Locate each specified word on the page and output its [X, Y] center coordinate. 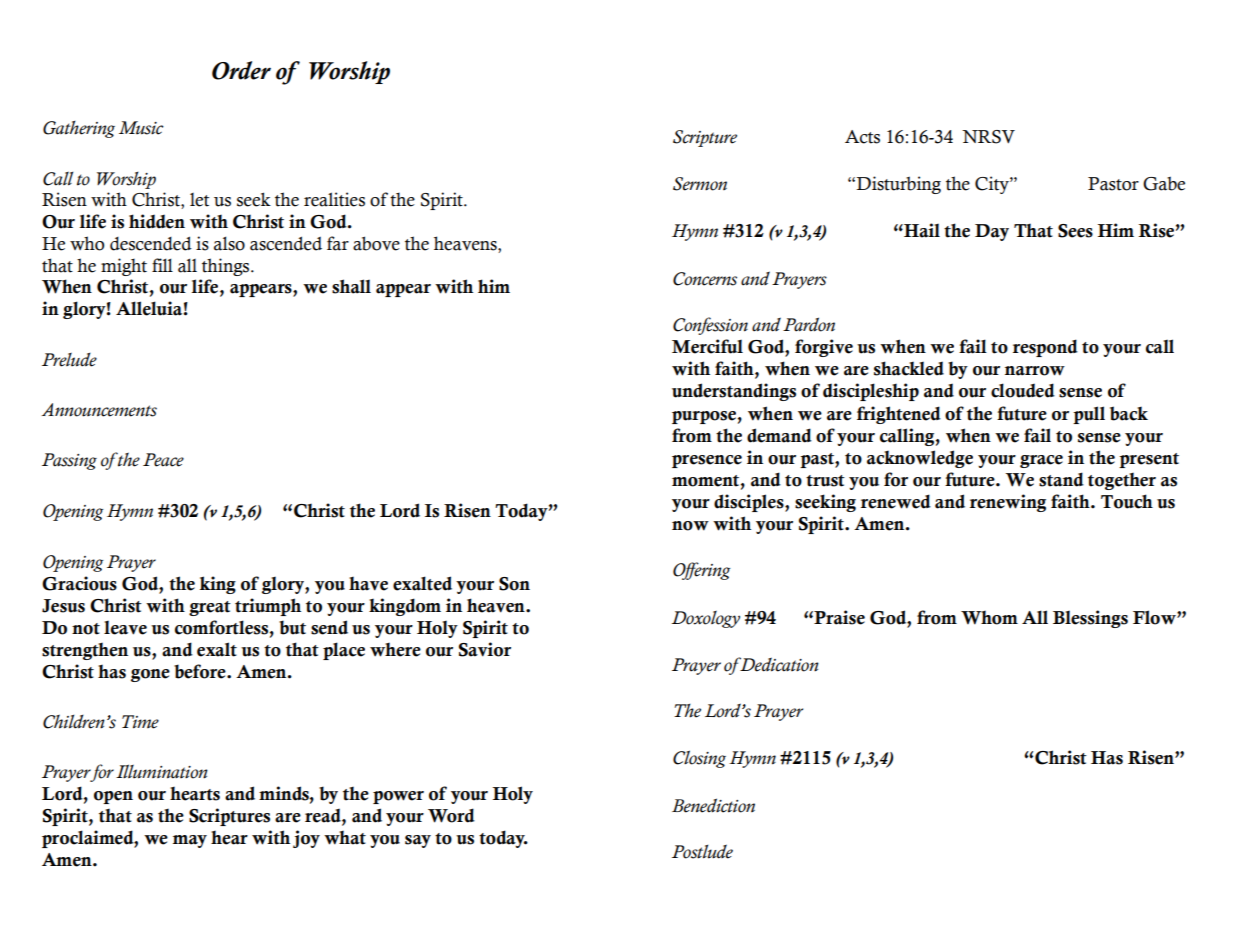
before [201, 671]
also [229, 243]
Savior [485, 649]
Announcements [99, 410]
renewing [1008, 503]
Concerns [705, 279]
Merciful [707, 346]
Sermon [700, 184]
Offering [701, 571]
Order [241, 70]
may [190, 841]
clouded [1023, 390]
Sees [1075, 231]
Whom [989, 618]
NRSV [988, 137]
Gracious [79, 583]
